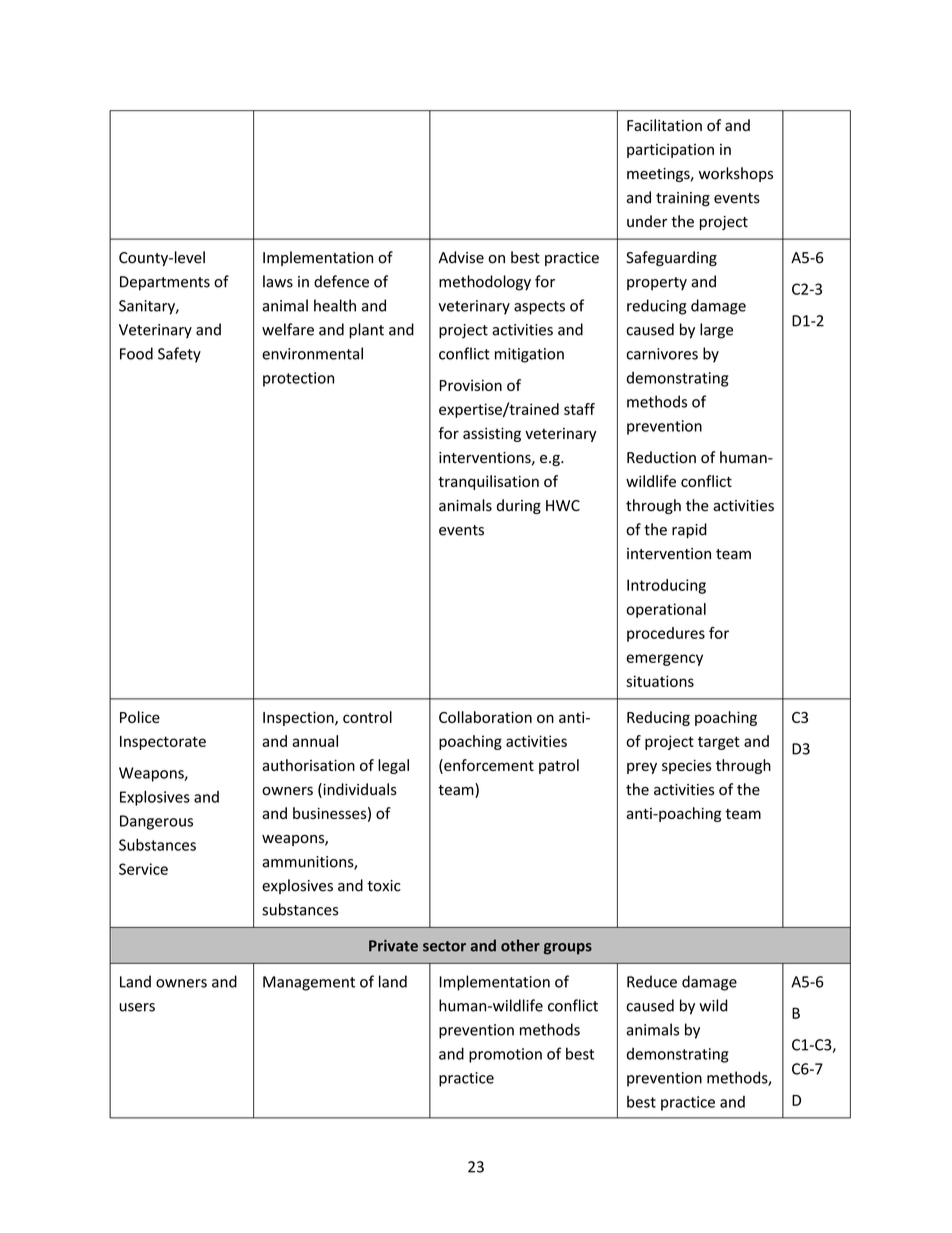 The width and height of the page is (952, 1233). I want to click on Introducing, so click(666, 586).
